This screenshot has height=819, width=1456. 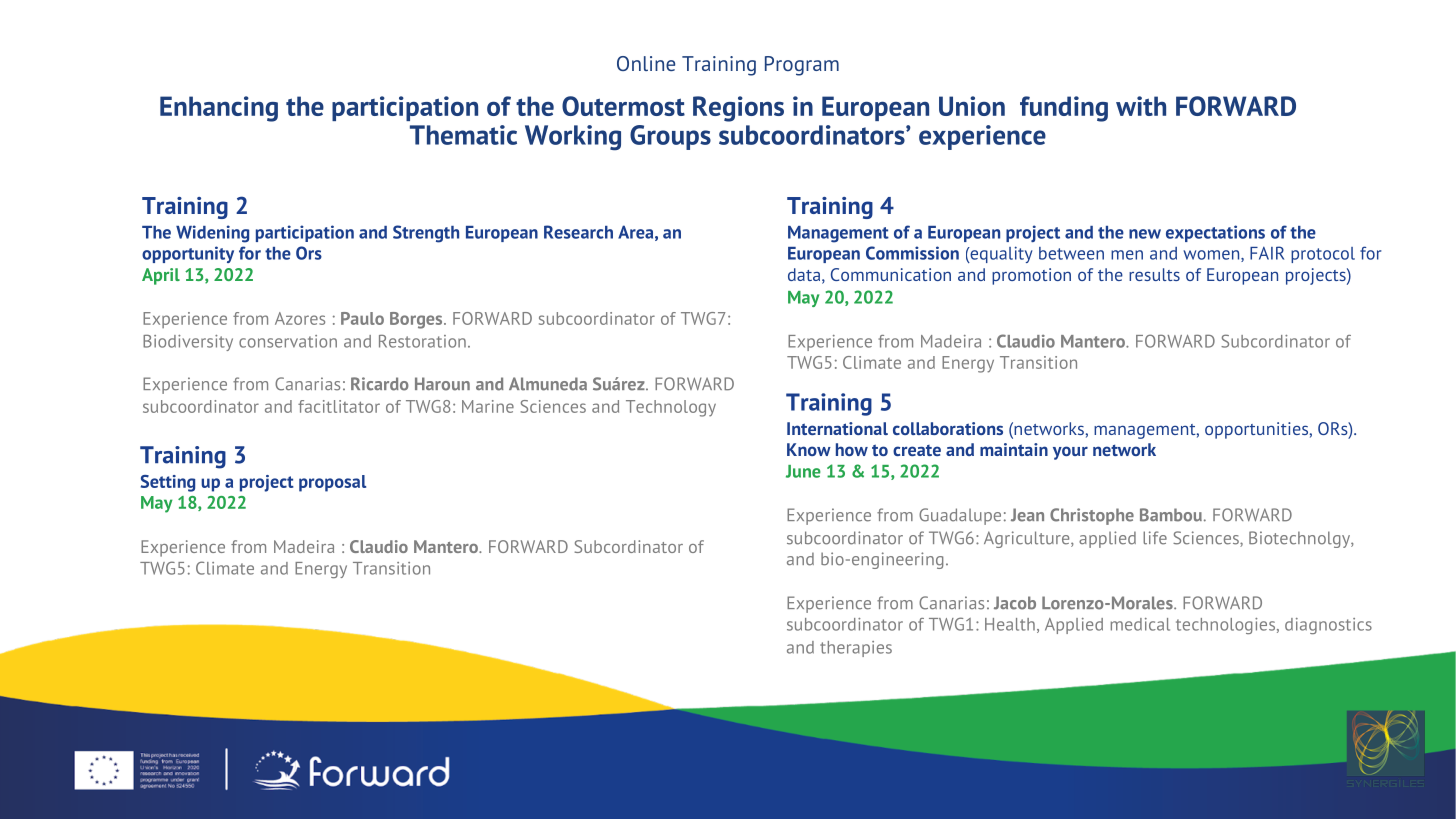 What do you see at coordinates (219, 109) in the screenshot?
I see `Enhancing` at bounding box center [219, 109].
